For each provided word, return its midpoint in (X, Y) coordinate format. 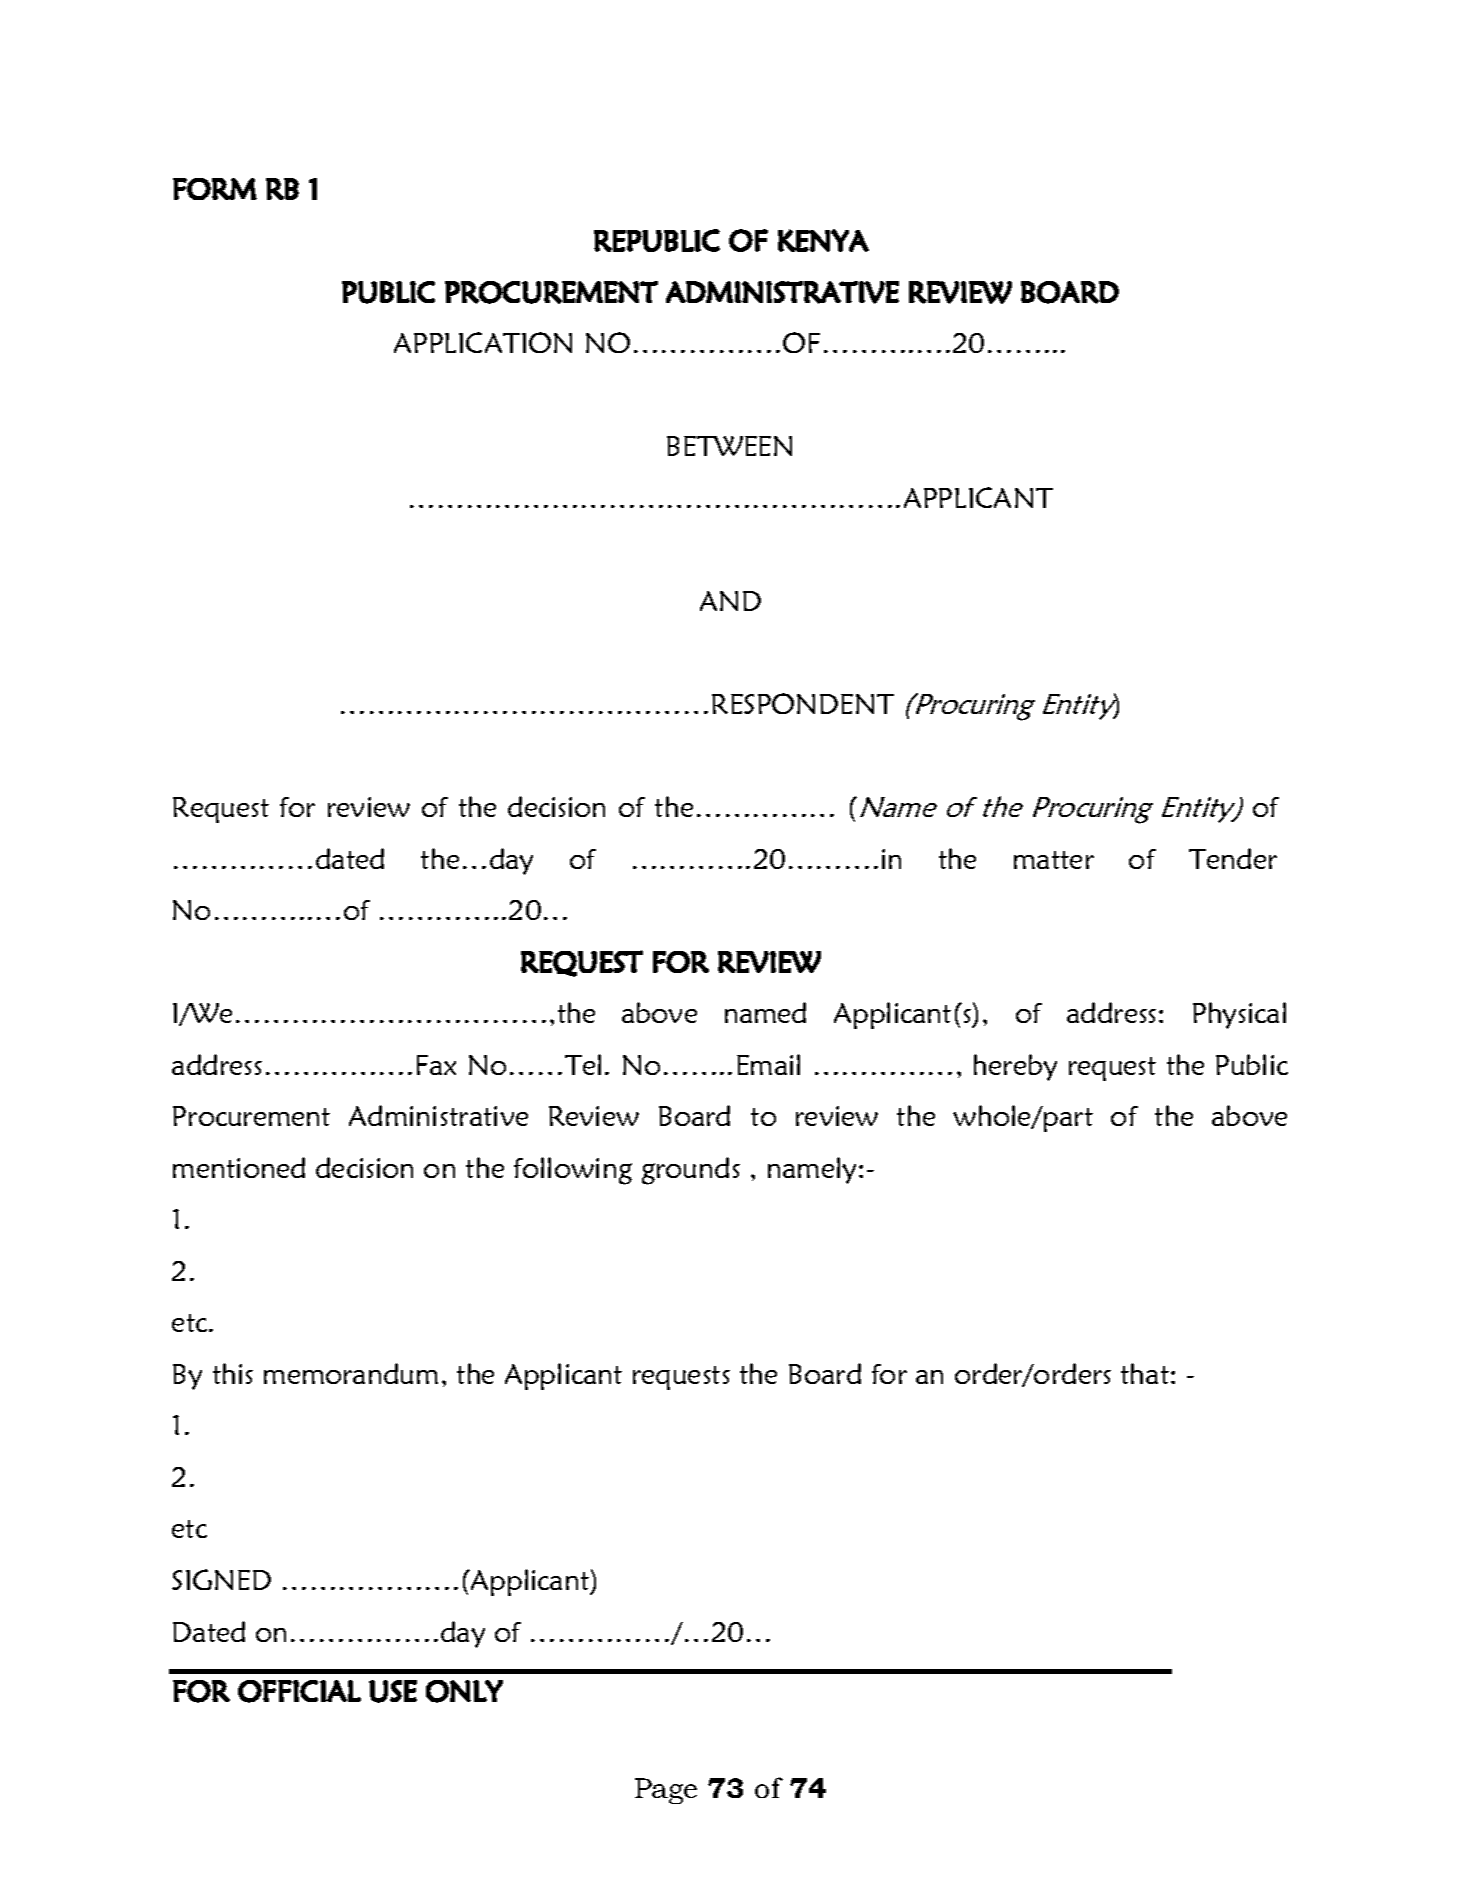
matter (1054, 860)
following (573, 1171)
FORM (215, 189)
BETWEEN (729, 446)
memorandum (351, 1373)
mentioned (239, 1167)
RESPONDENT (803, 703)
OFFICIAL (299, 1691)
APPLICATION (483, 342)
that (1145, 1373)
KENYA (823, 240)
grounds (691, 1171)
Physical (1239, 1015)
